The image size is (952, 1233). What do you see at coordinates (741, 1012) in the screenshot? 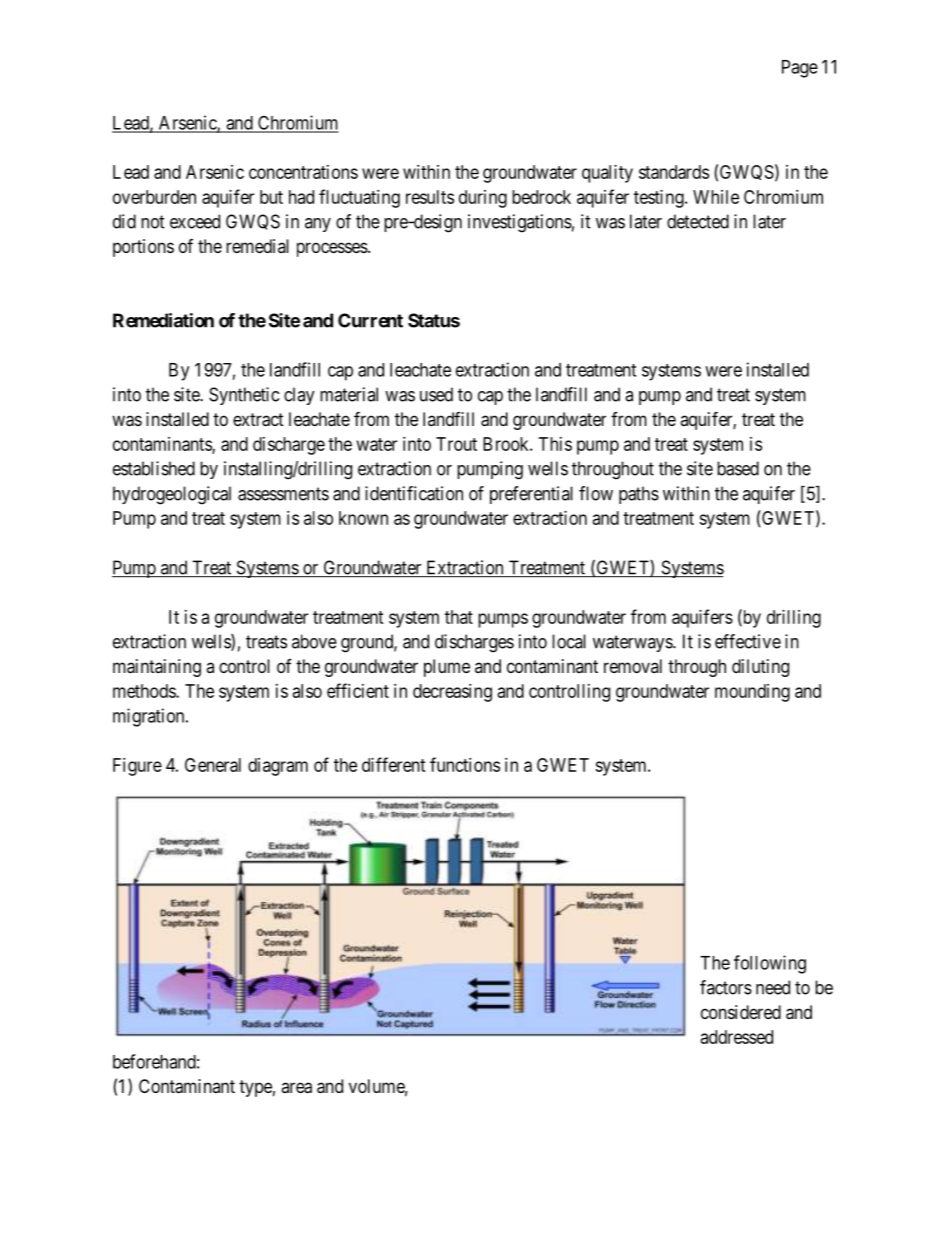
I see `considered` at bounding box center [741, 1012].
